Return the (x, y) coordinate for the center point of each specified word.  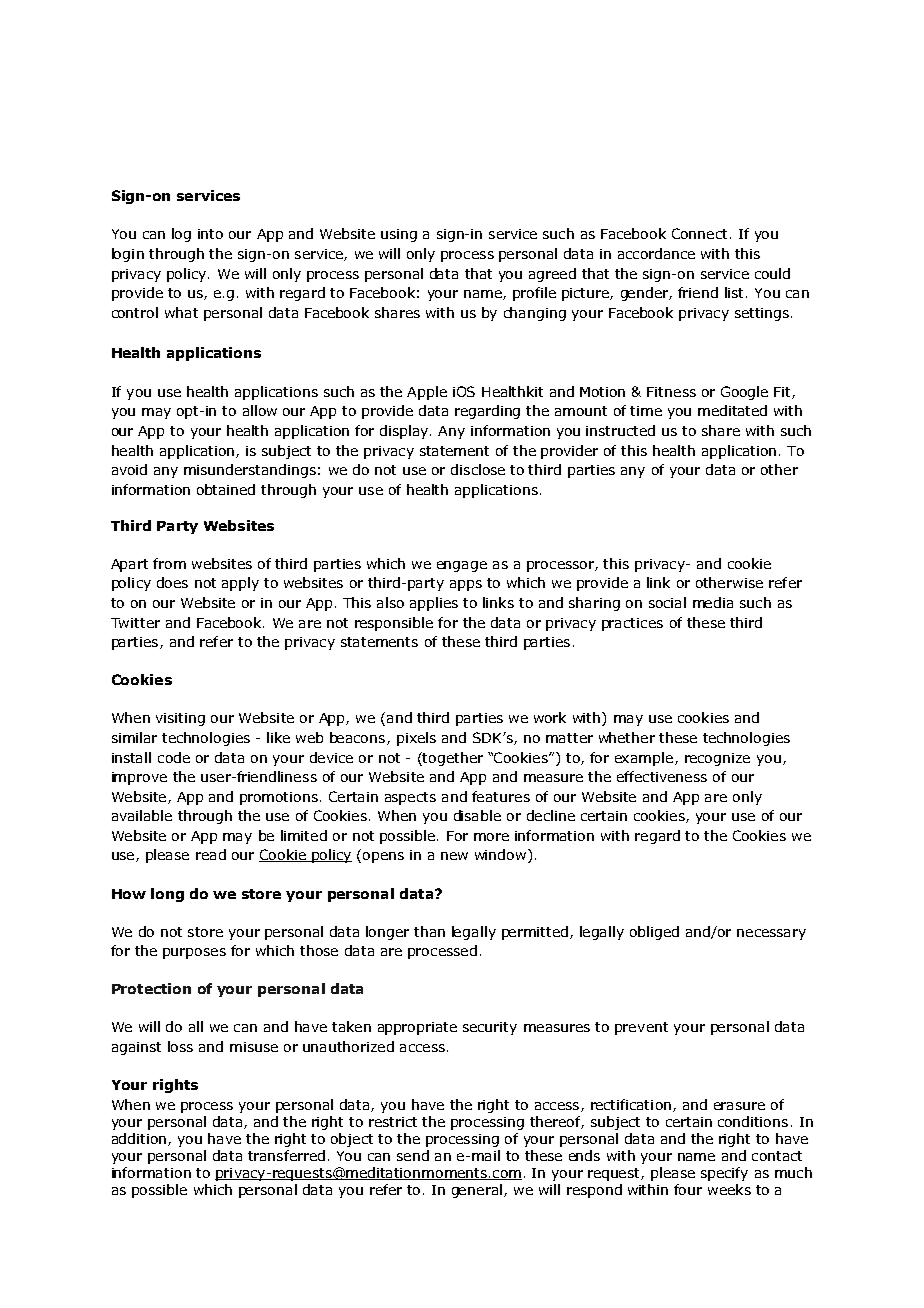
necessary (771, 934)
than (429, 931)
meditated (732, 410)
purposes (194, 953)
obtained (226, 489)
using (399, 235)
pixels (416, 739)
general (477, 1191)
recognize (717, 759)
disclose (478, 469)
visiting (180, 719)
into (210, 234)
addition (139, 1138)
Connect (699, 233)
